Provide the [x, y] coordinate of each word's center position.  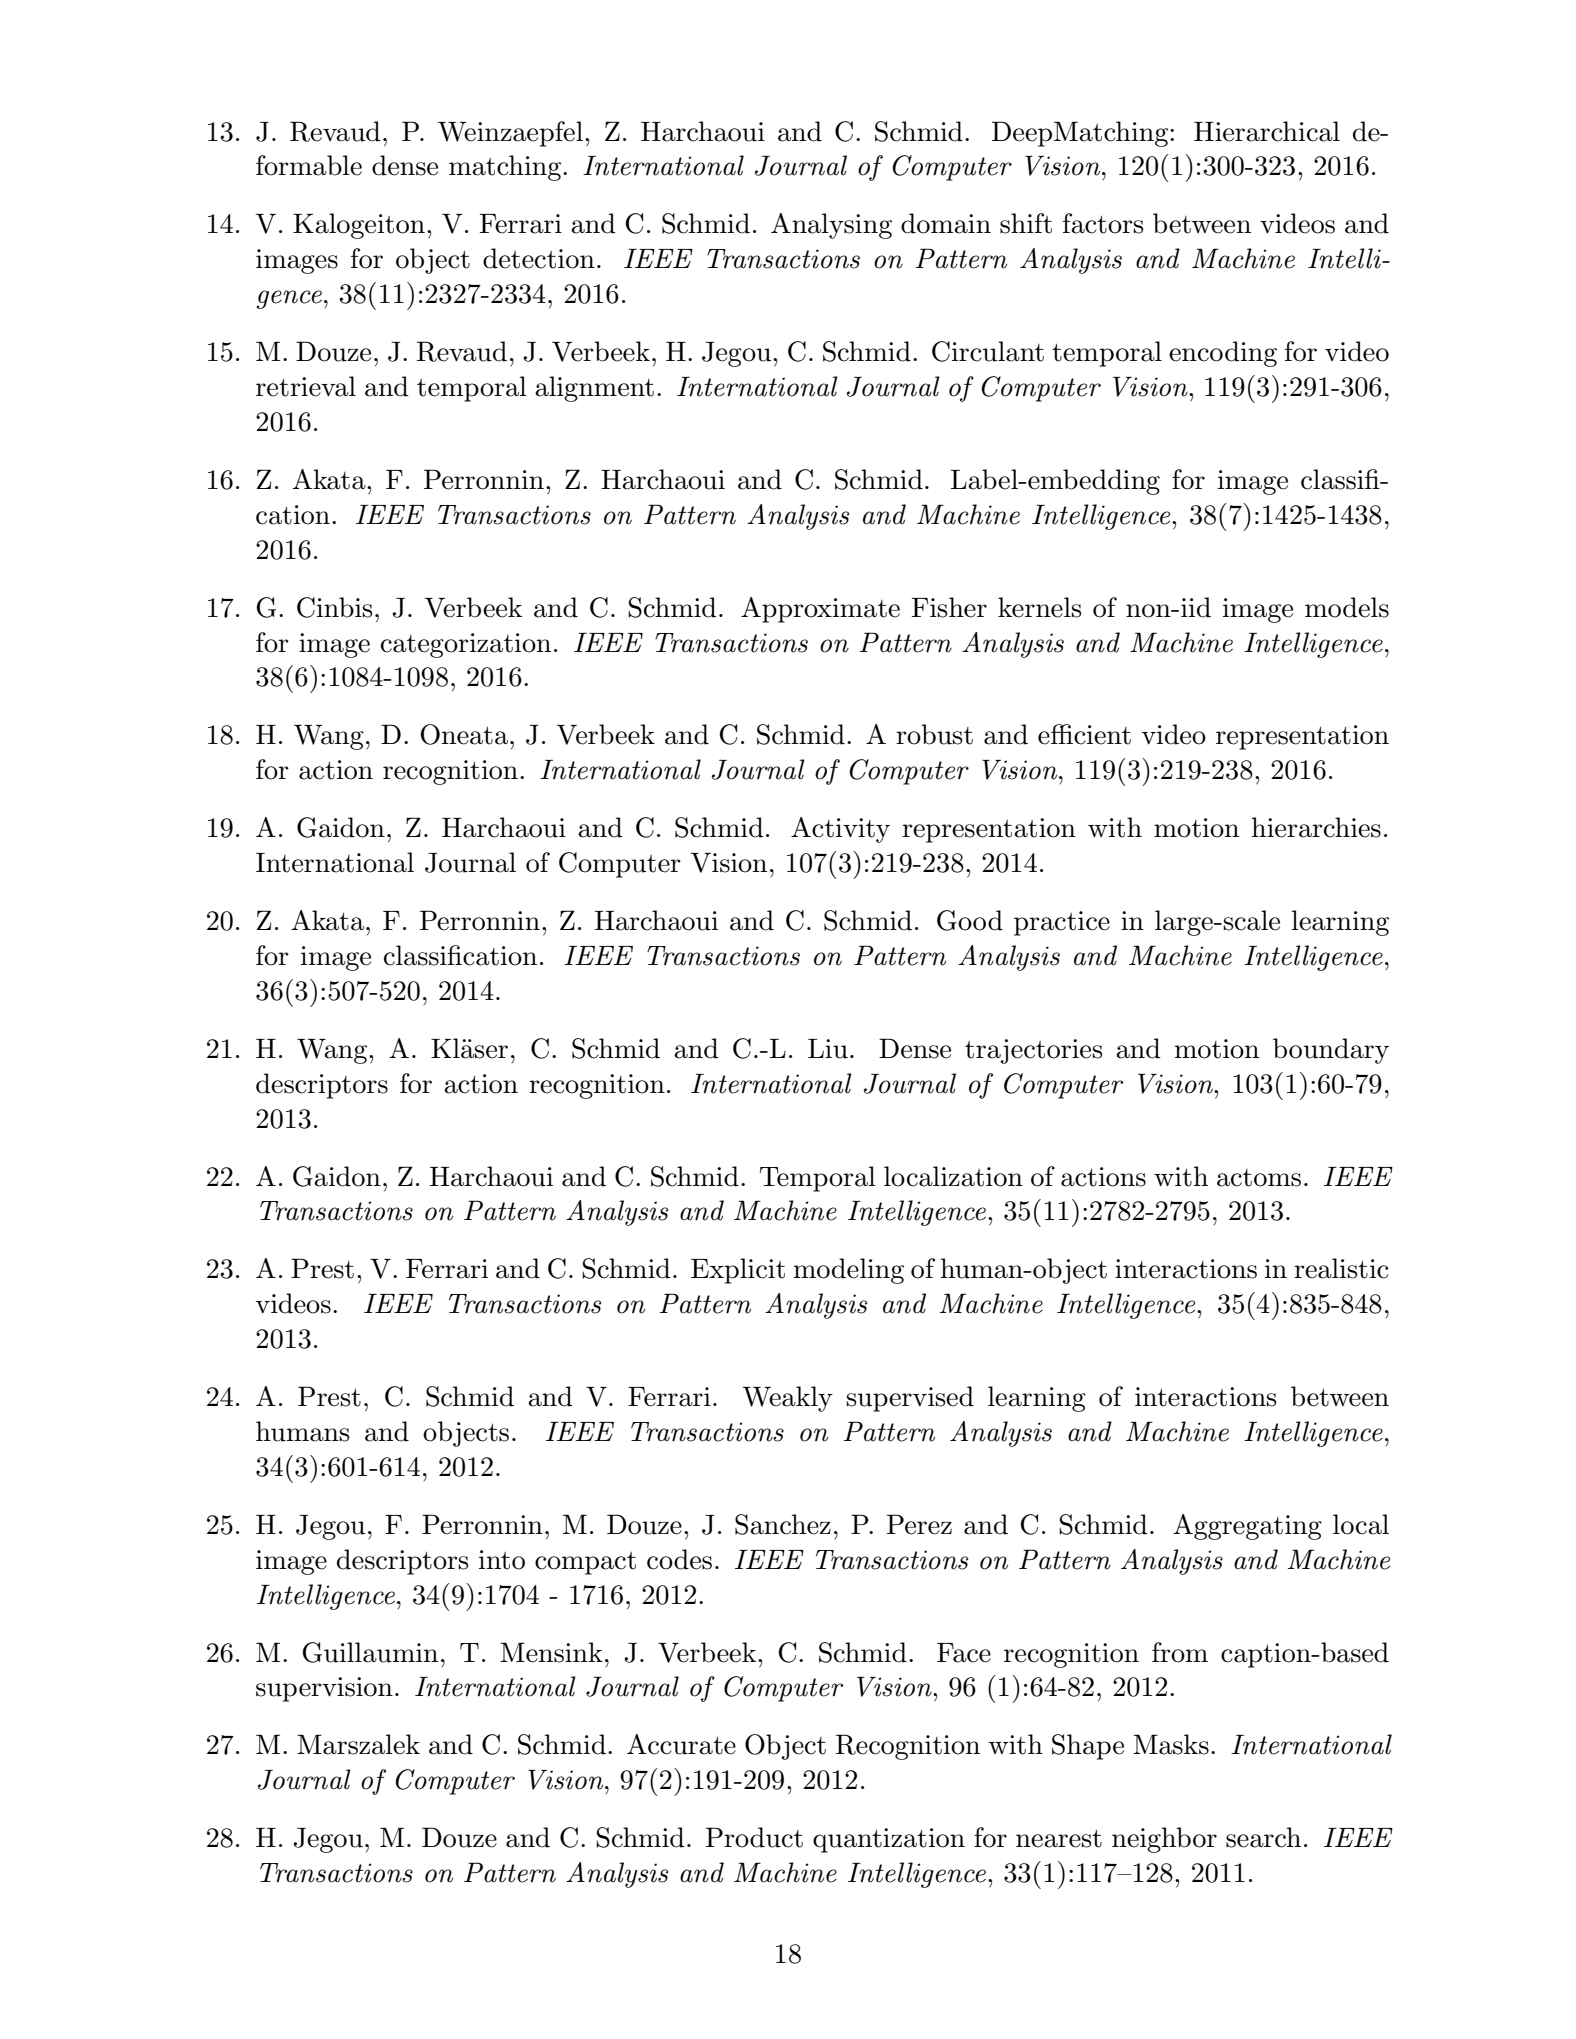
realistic [1341, 1268]
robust [934, 734]
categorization [466, 645]
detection [539, 258]
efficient [1084, 734]
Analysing [831, 226]
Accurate [681, 1744]
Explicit [738, 1271]
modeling [849, 1271]
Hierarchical [1267, 131]
